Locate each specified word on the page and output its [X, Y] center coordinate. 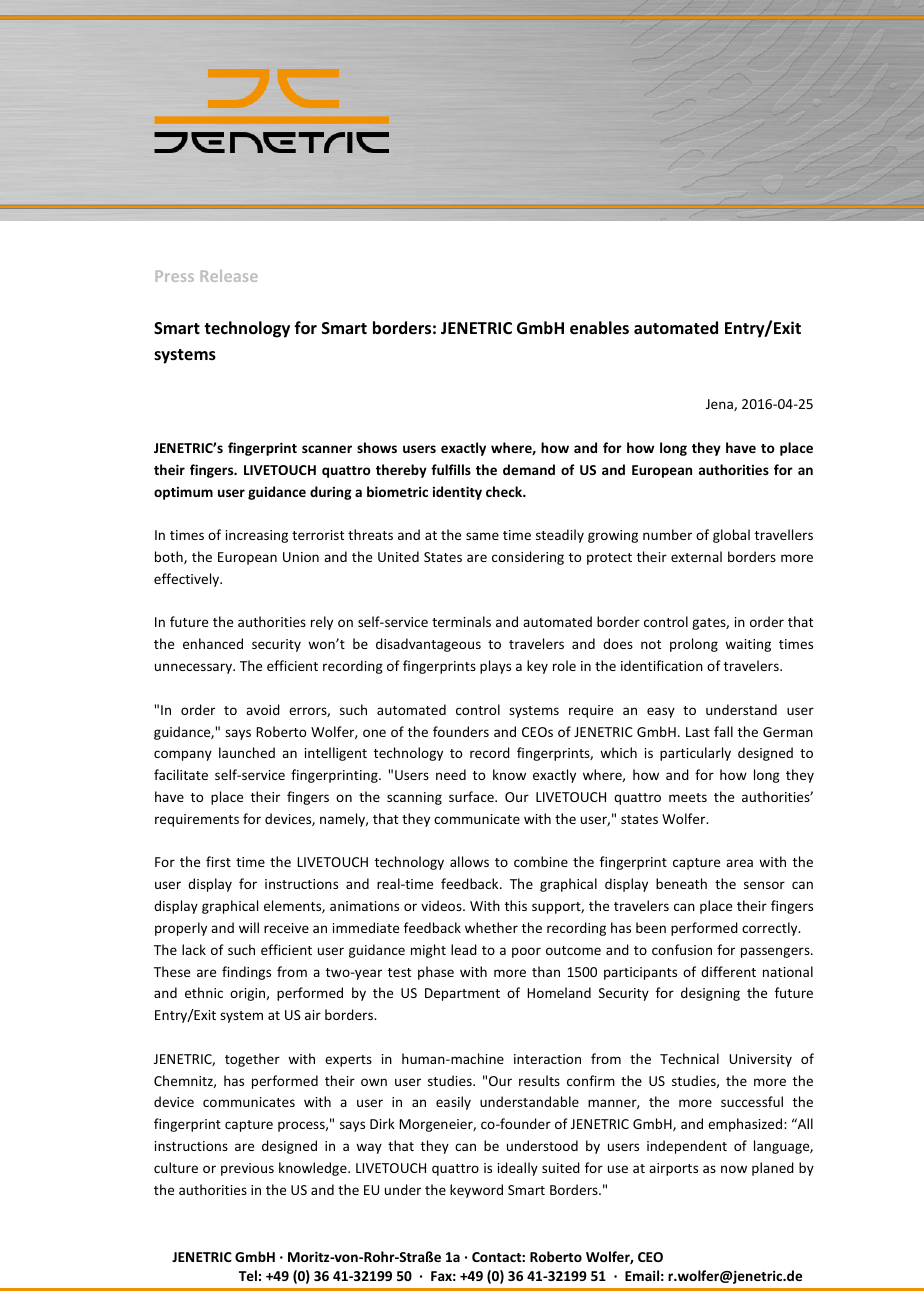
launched [247, 752]
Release [229, 276]
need [451, 774]
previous [247, 1169]
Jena [720, 405]
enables [599, 328]
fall [723, 731]
